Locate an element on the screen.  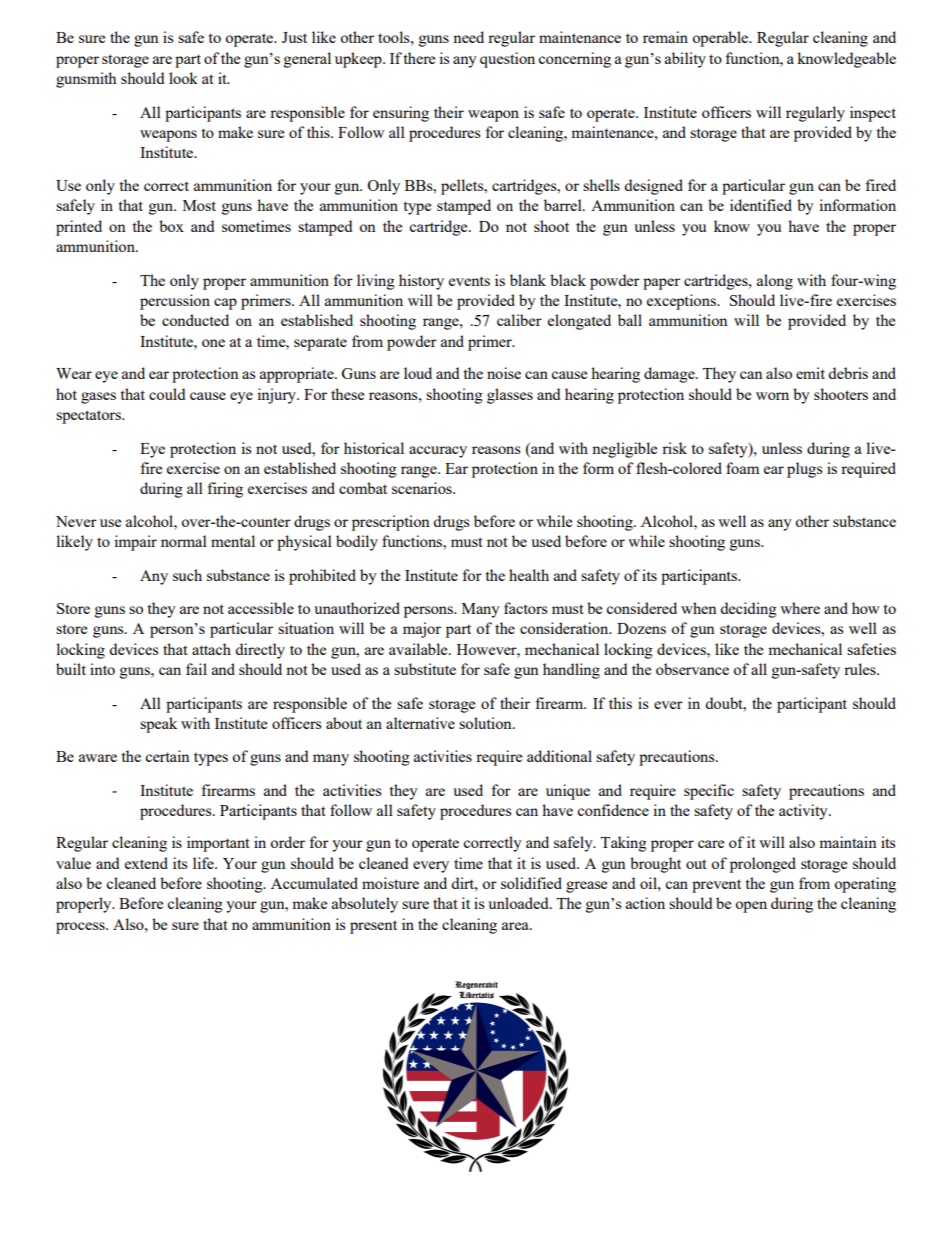
open is located at coordinates (751, 907).
